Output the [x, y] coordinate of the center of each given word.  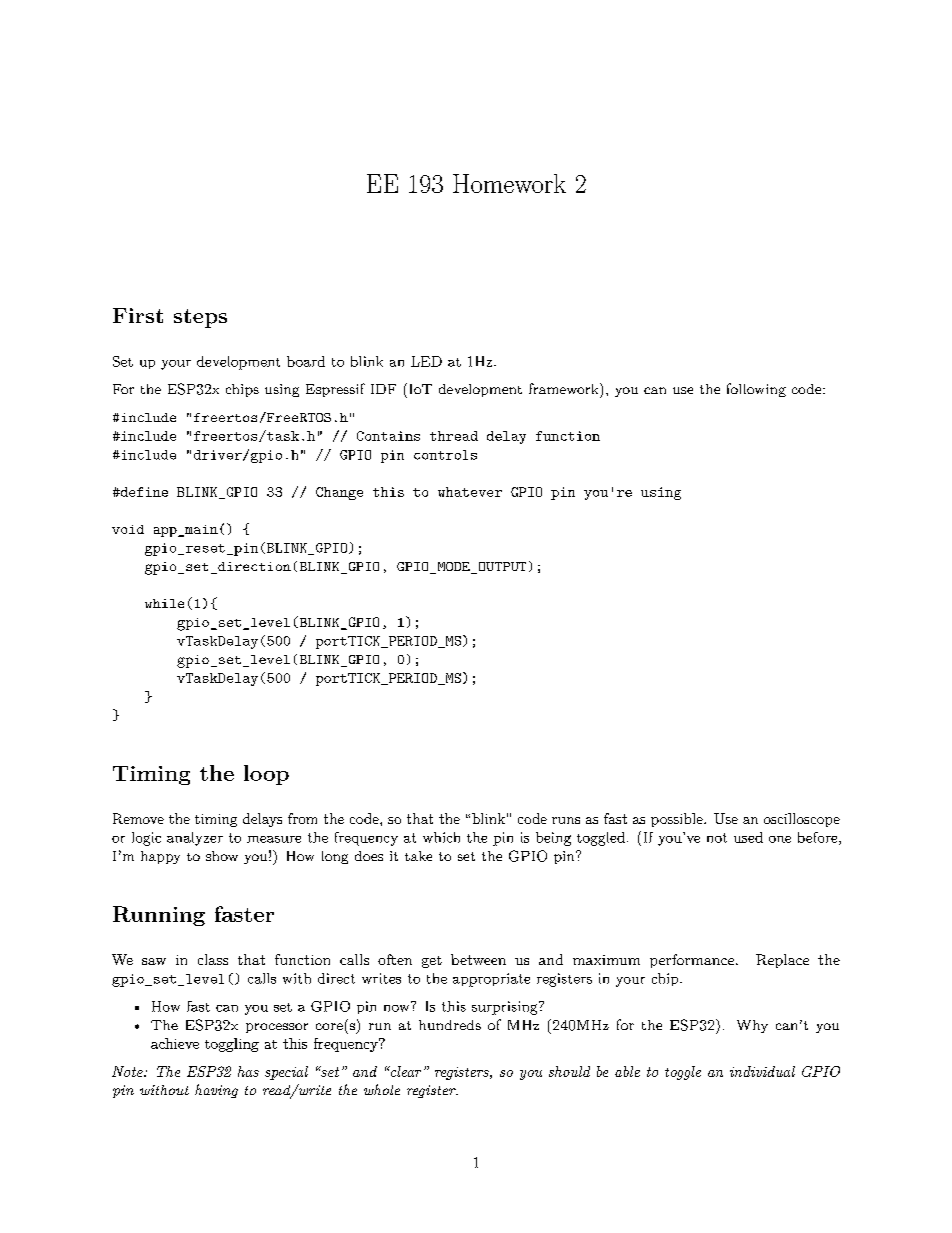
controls [445, 455]
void [128, 529]
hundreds [450, 1025]
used [748, 837]
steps [200, 318]
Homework [509, 183]
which [441, 837]
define [143, 492]
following [756, 390]
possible [677, 820]
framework [565, 388]
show [222, 856]
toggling [232, 1045]
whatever [470, 492]
